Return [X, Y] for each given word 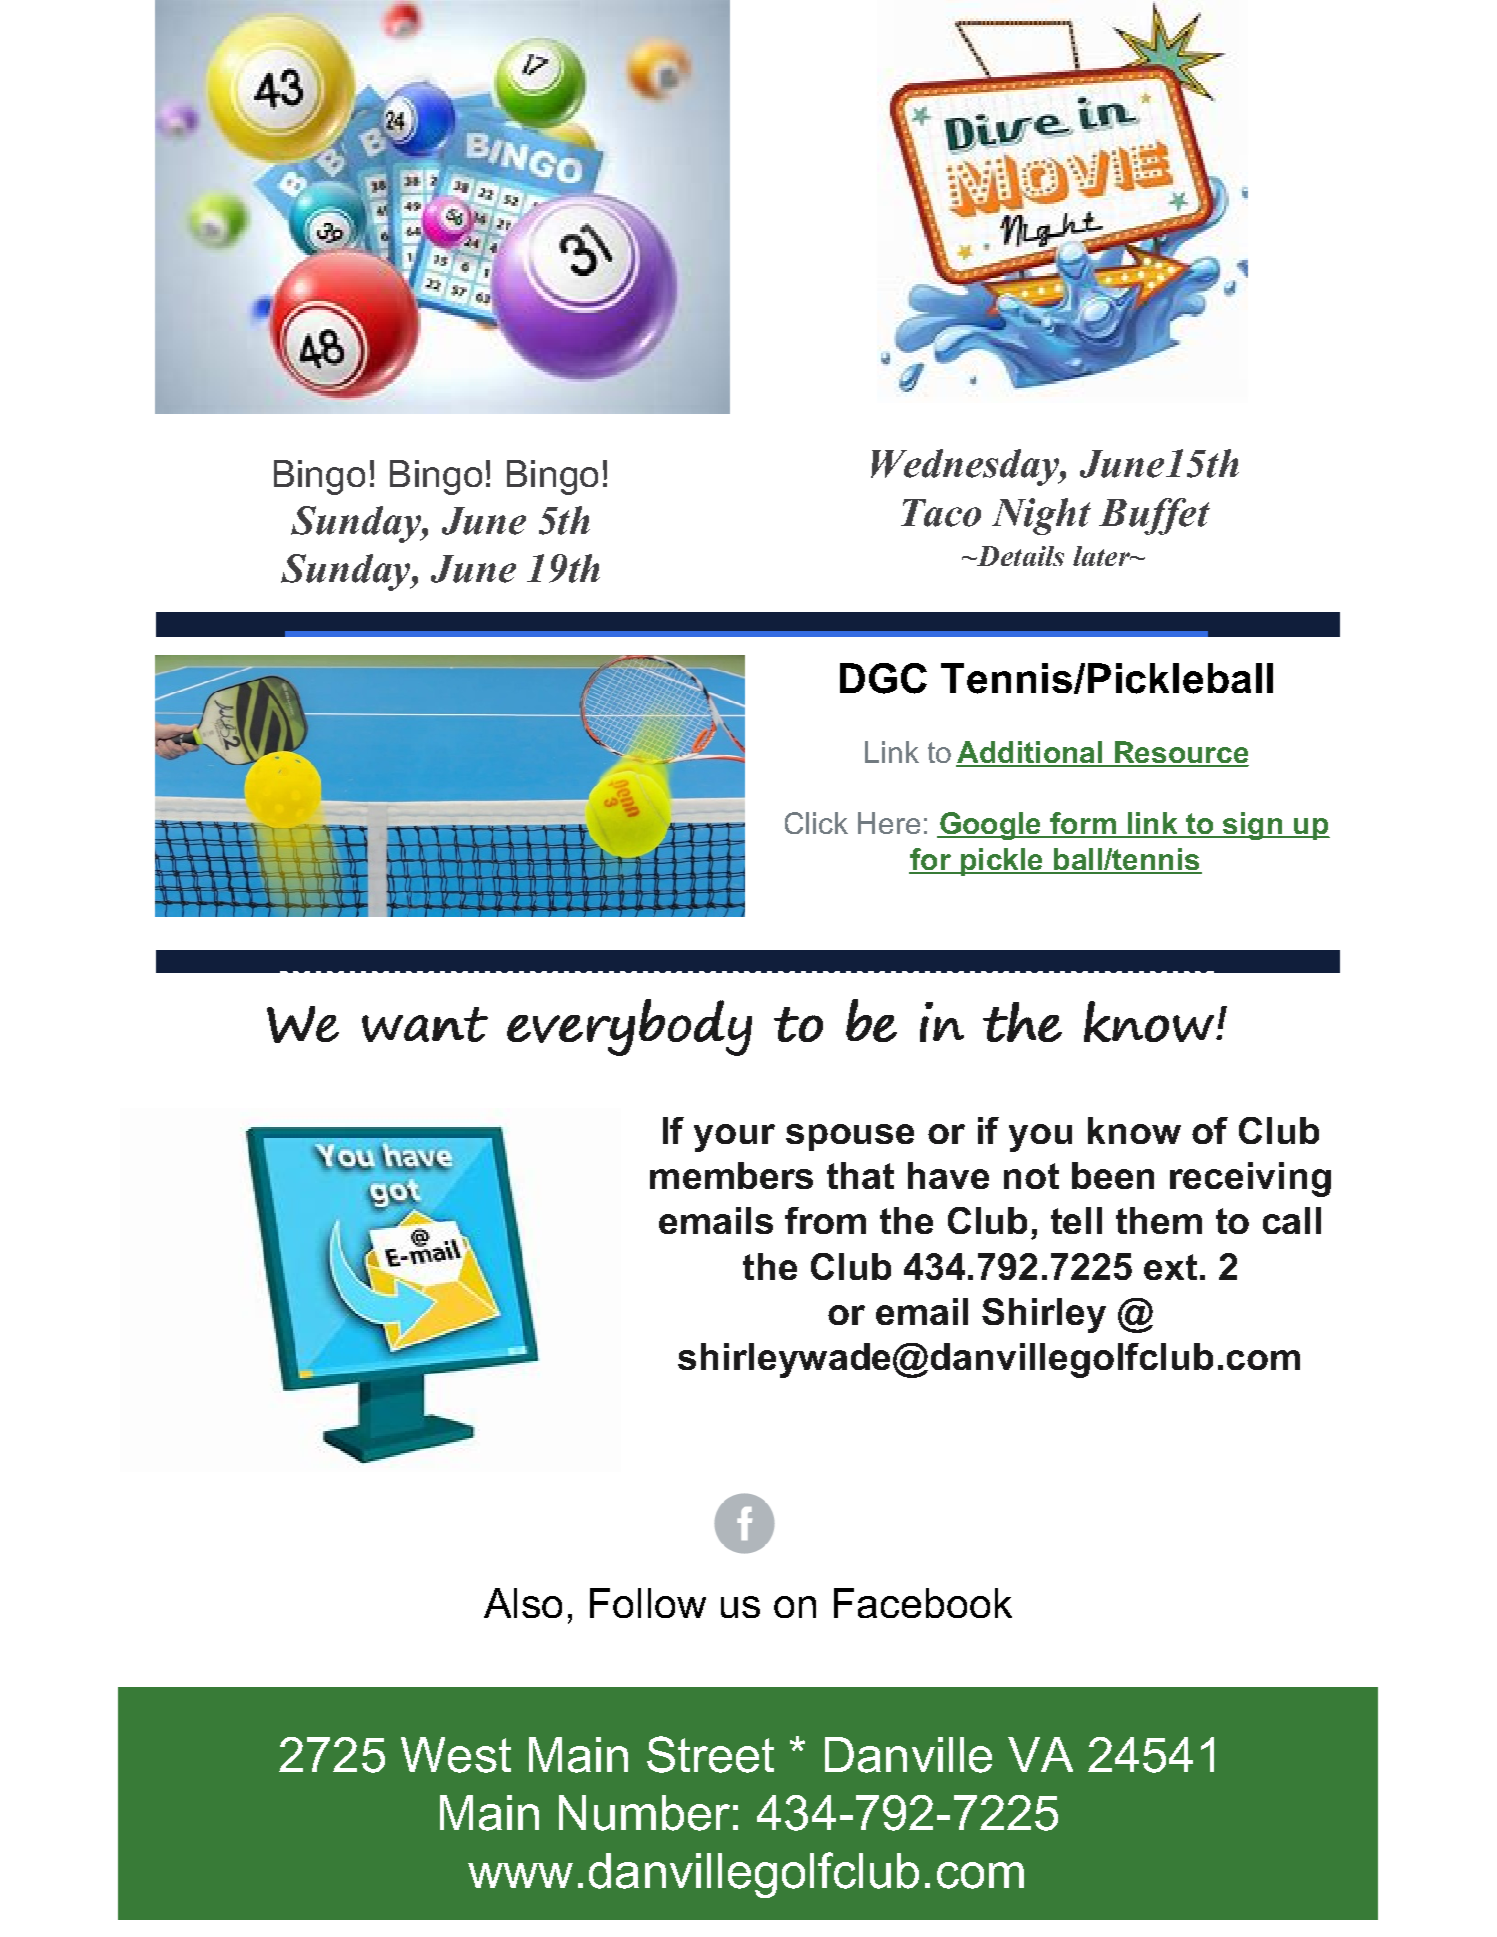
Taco [941, 513]
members [731, 1175]
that [860, 1175]
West [456, 1755]
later [1102, 556]
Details [1019, 556]
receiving [1250, 1179]
